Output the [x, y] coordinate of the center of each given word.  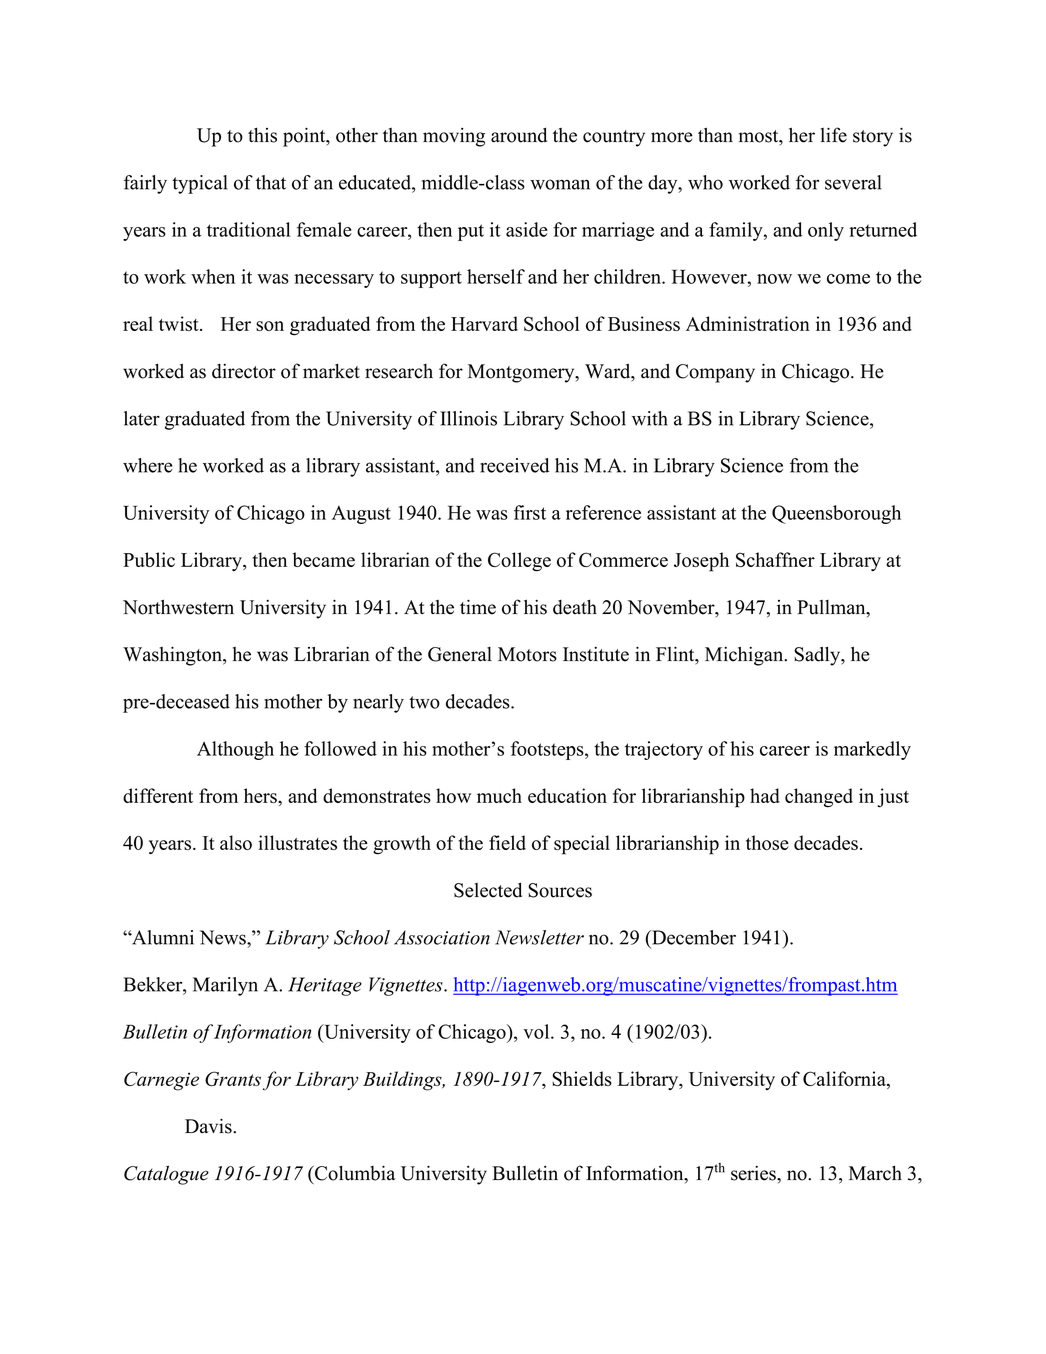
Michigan [745, 656]
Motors [527, 654]
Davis [209, 1126]
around [519, 135]
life [834, 135]
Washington [174, 656]
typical [200, 184]
